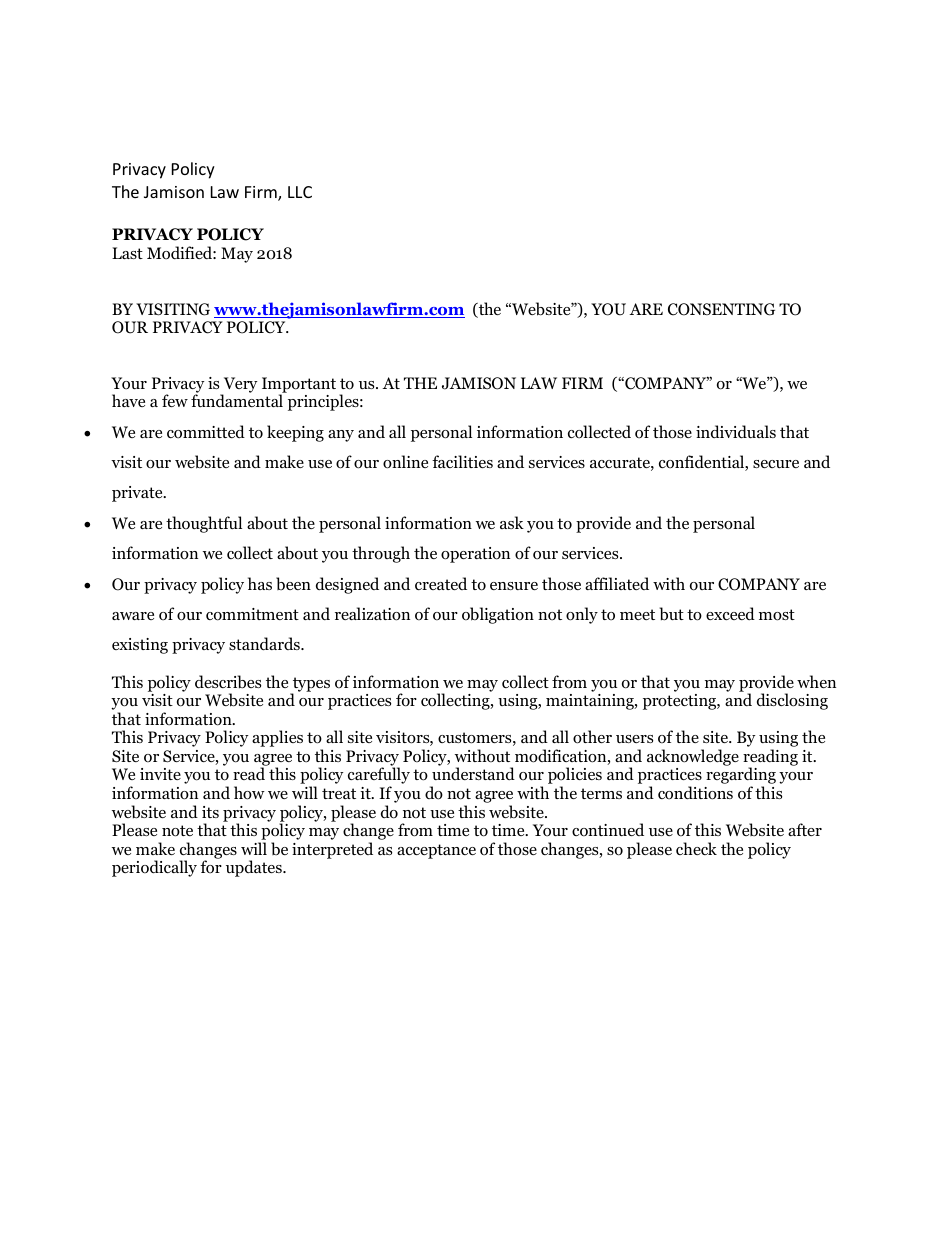  What do you see at coordinates (512, 522) in the page?
I see `ask` at bounding box center [512, 522].
